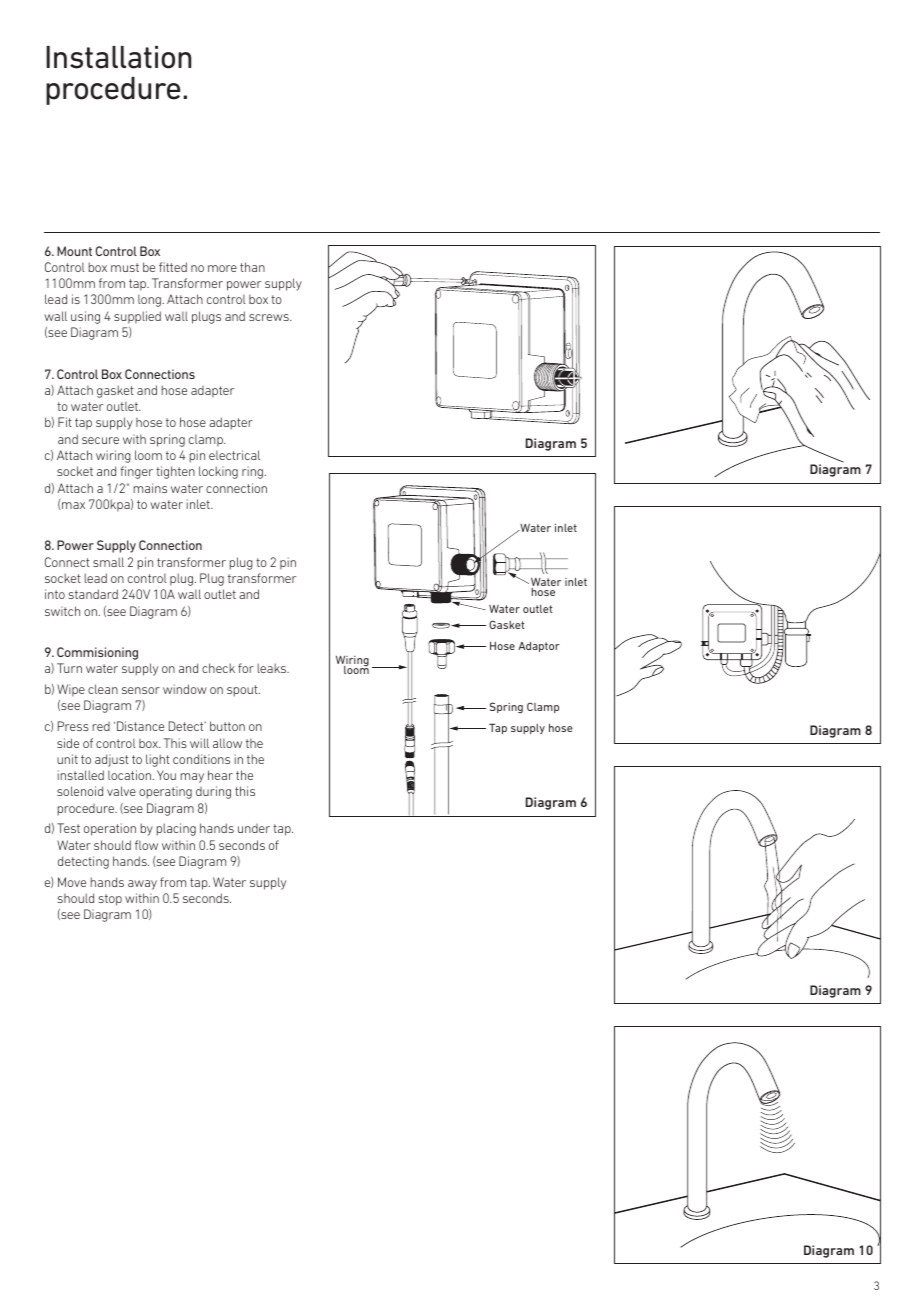 Image resolution: width=924 pixels, height=1308 pixels. Describe the element at coordinates (118, 57) in the document. I see `Installation` at that location.
